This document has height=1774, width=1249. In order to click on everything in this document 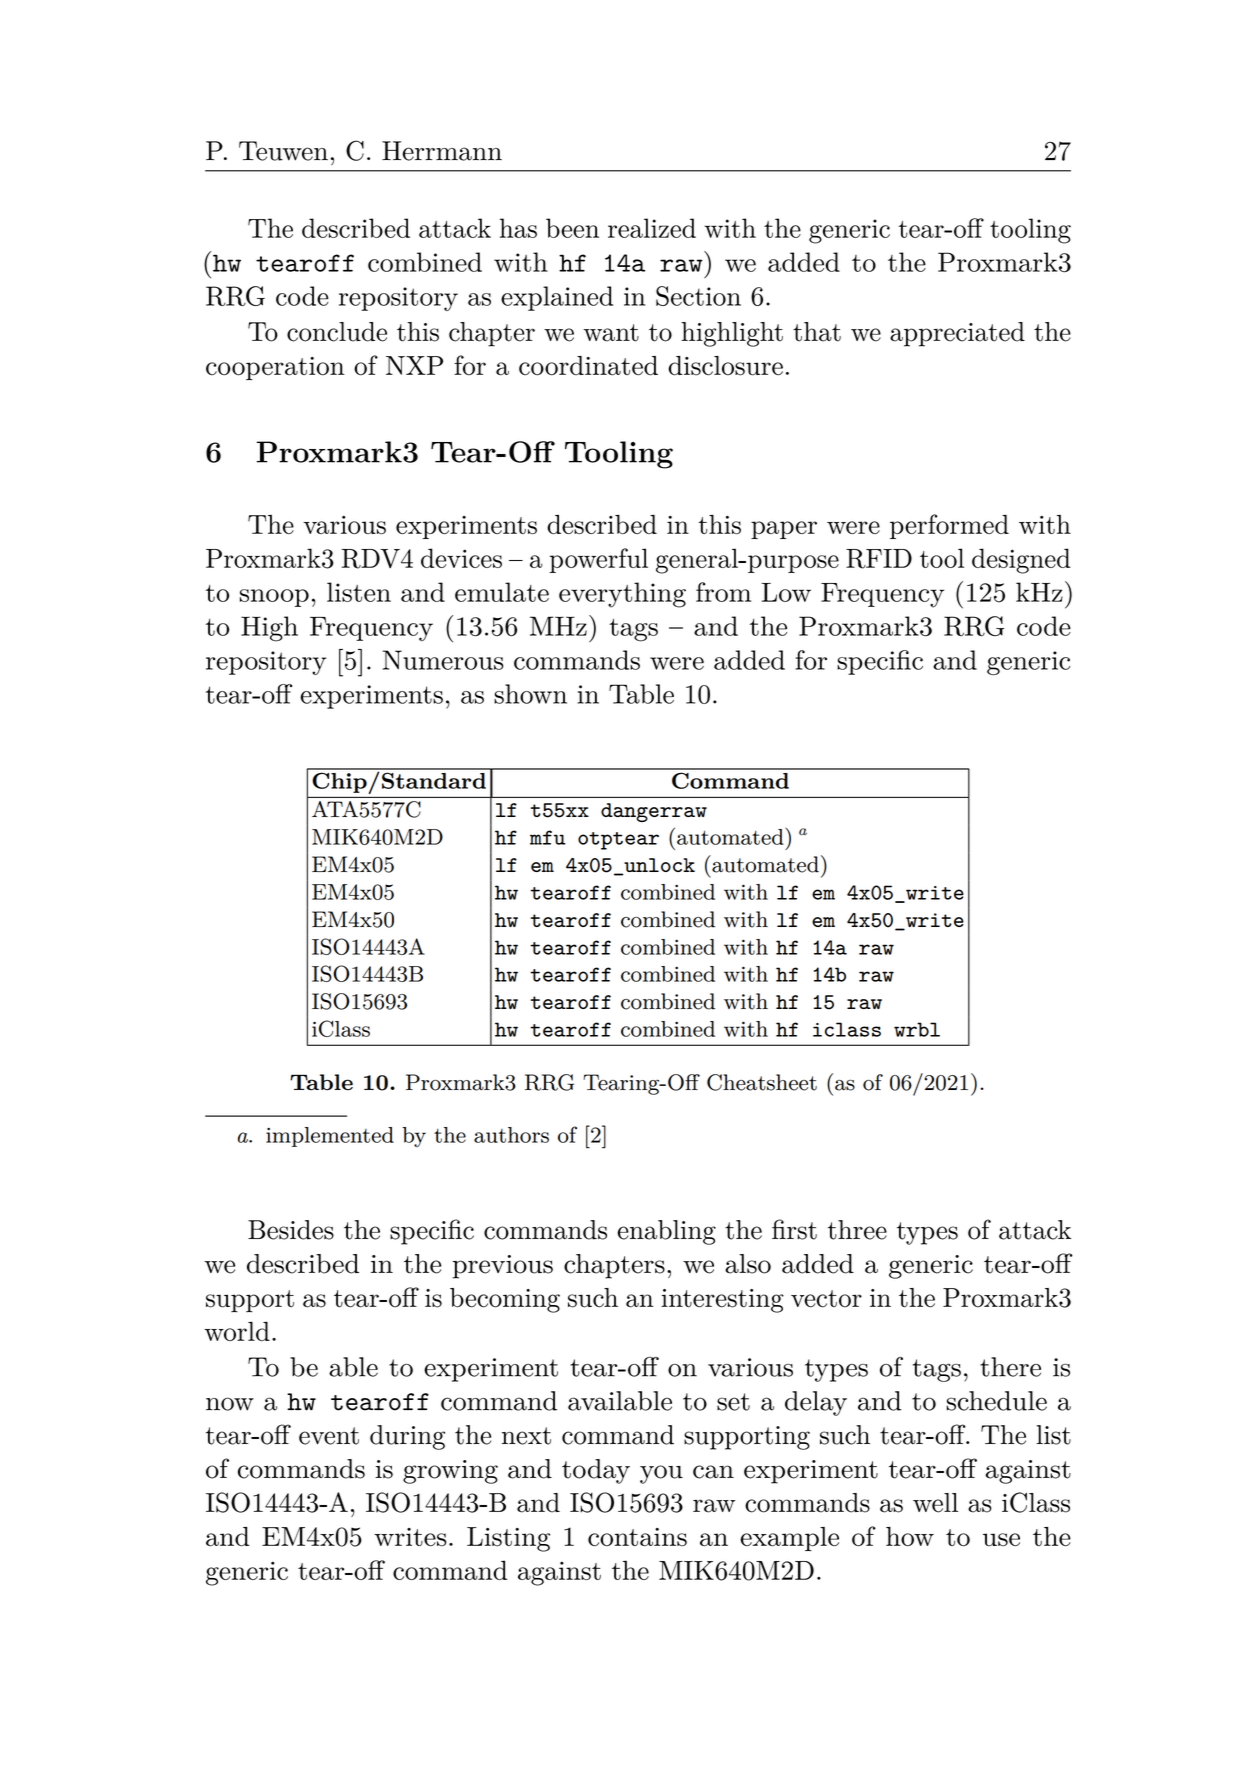, I will do `click(622, 595)`.
